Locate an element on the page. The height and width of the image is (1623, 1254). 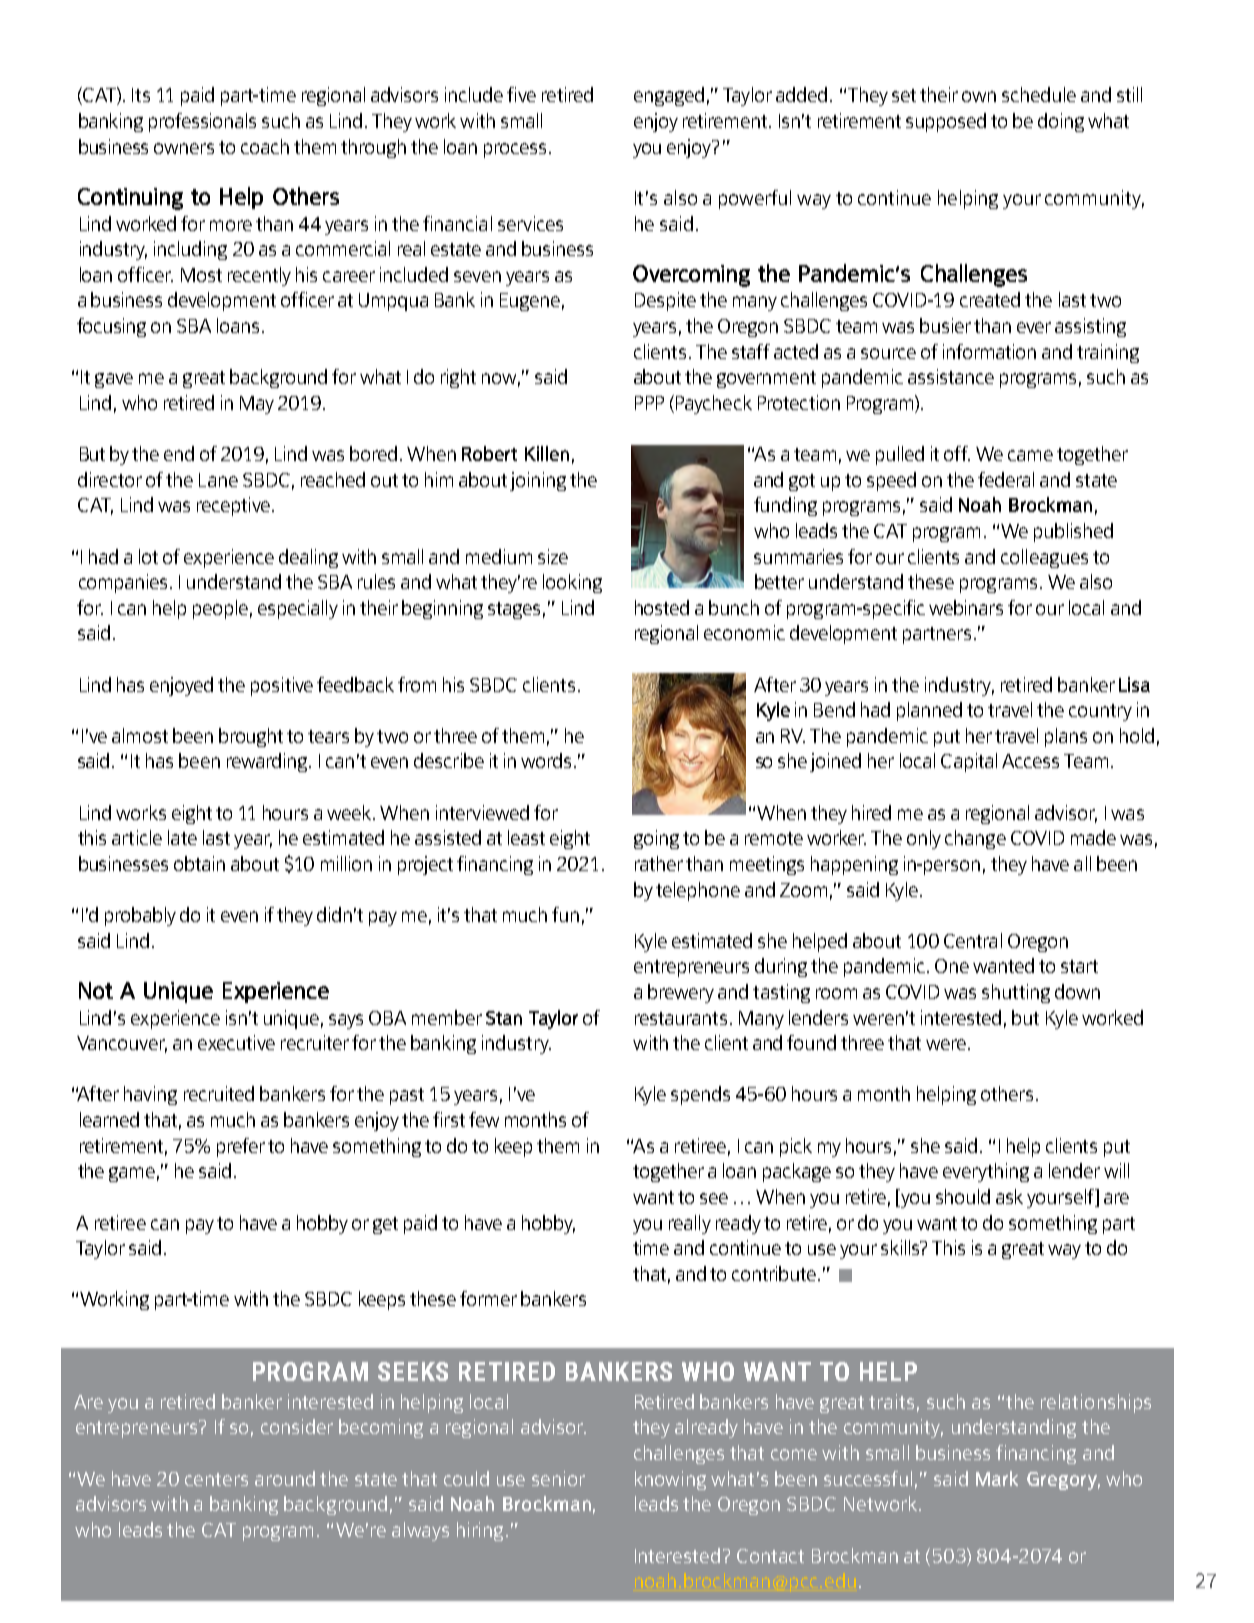
knowing is located at coordinates (670, 1480).
